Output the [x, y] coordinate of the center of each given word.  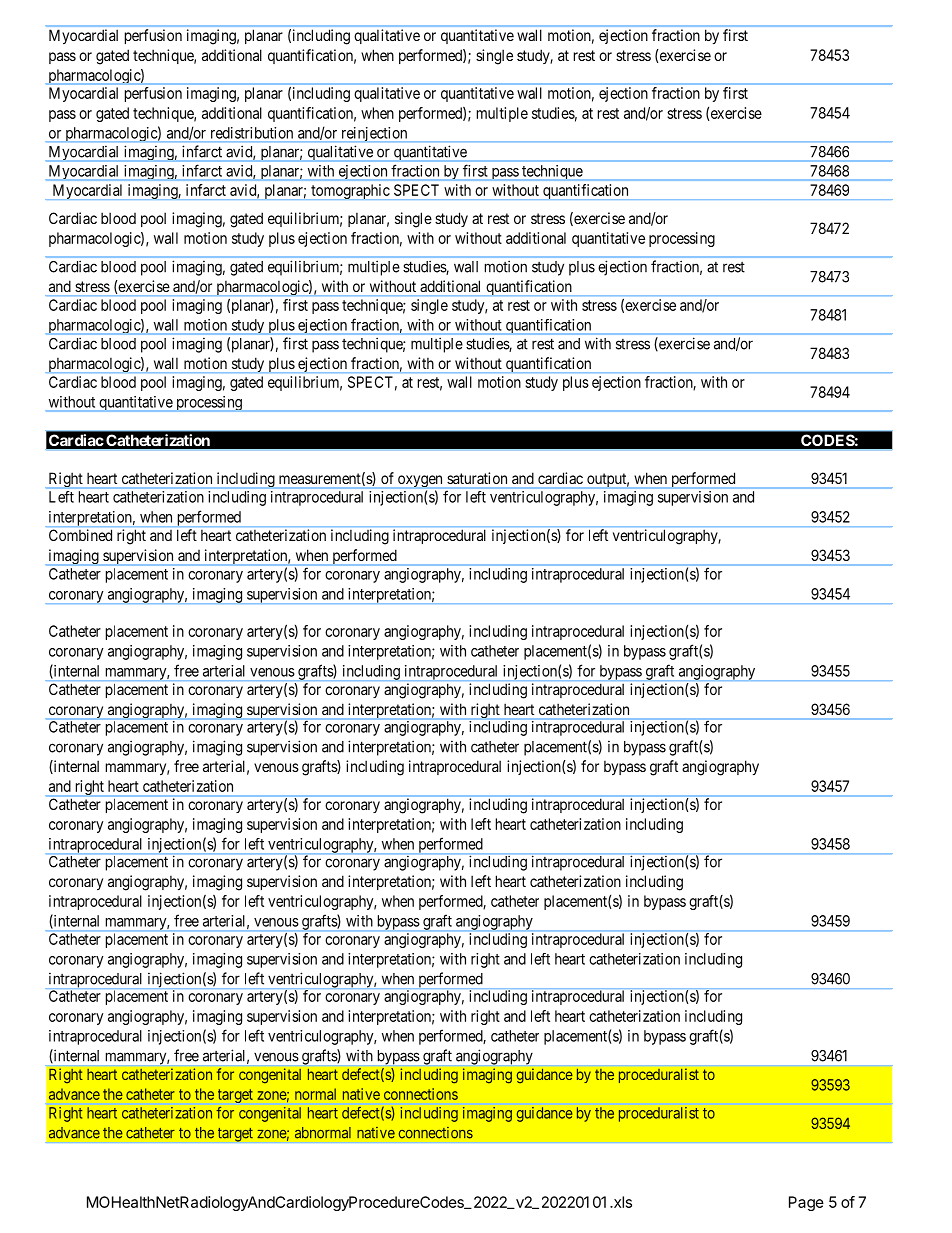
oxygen [420, 482]
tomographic [350, 192]
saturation [477, 478]
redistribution [252, 133]
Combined [80, 535]
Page [806, 1203]
